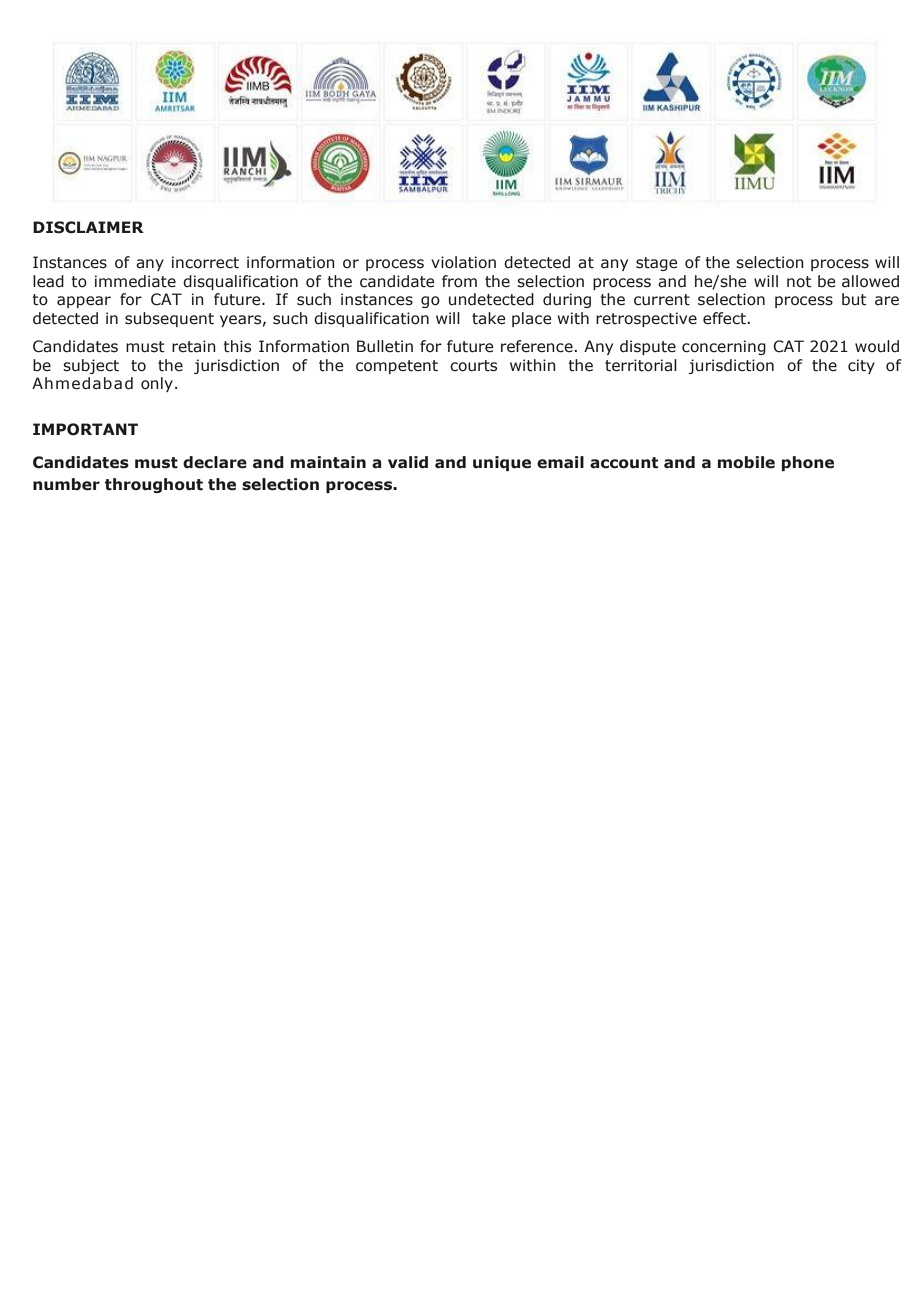 The width and height of the screenshot is (924, 1308). I want to click on unique, so click(502, 463).
